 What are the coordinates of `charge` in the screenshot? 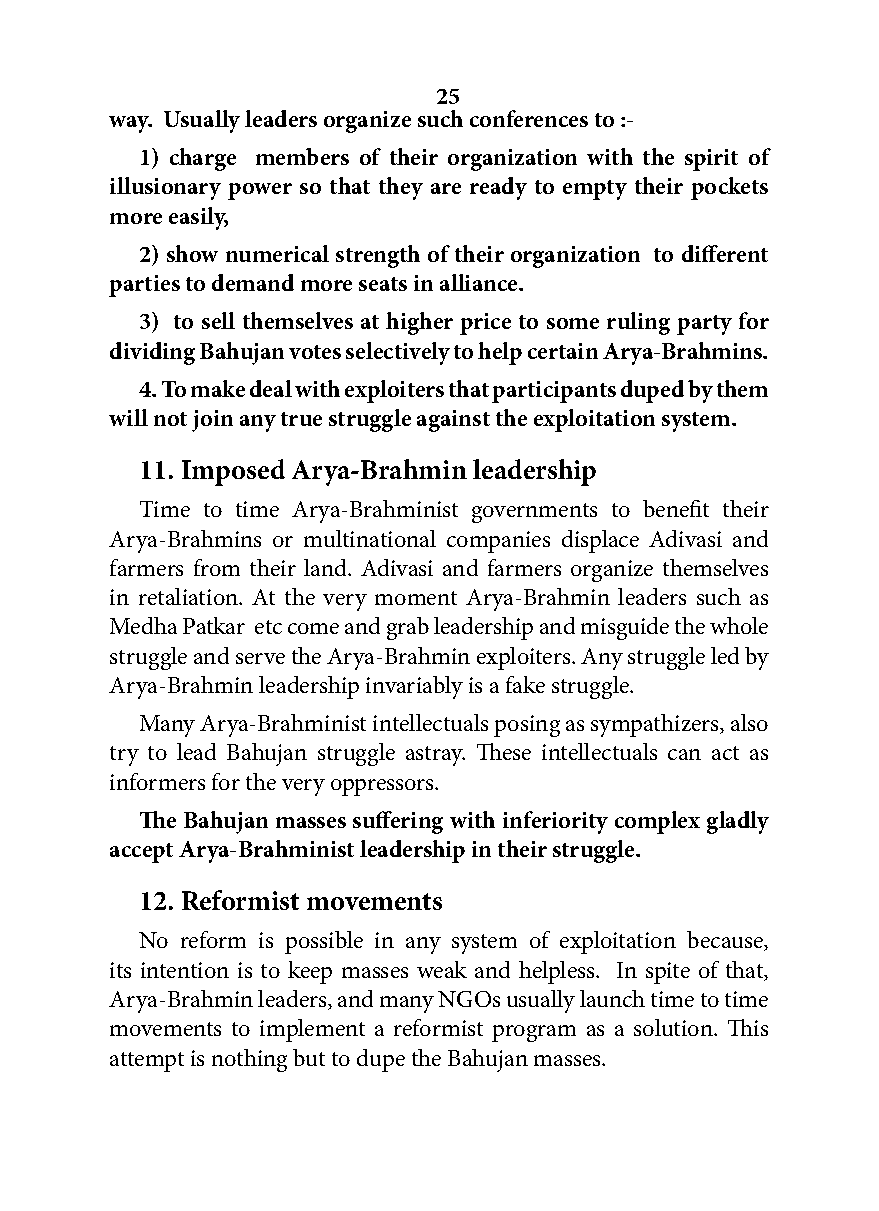 It's located at (203, 159).
